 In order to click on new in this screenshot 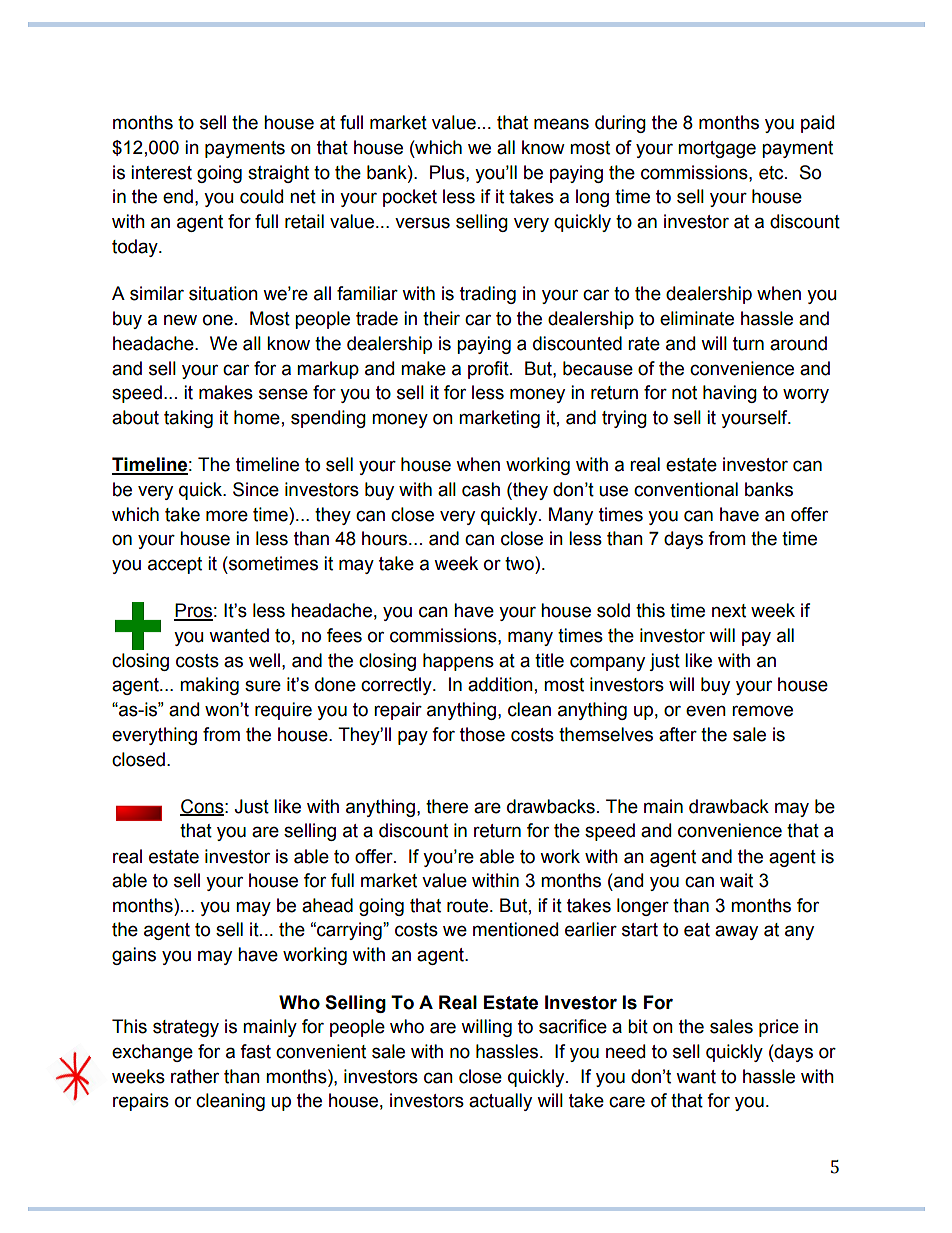, I will do `click(180, 320)`.
